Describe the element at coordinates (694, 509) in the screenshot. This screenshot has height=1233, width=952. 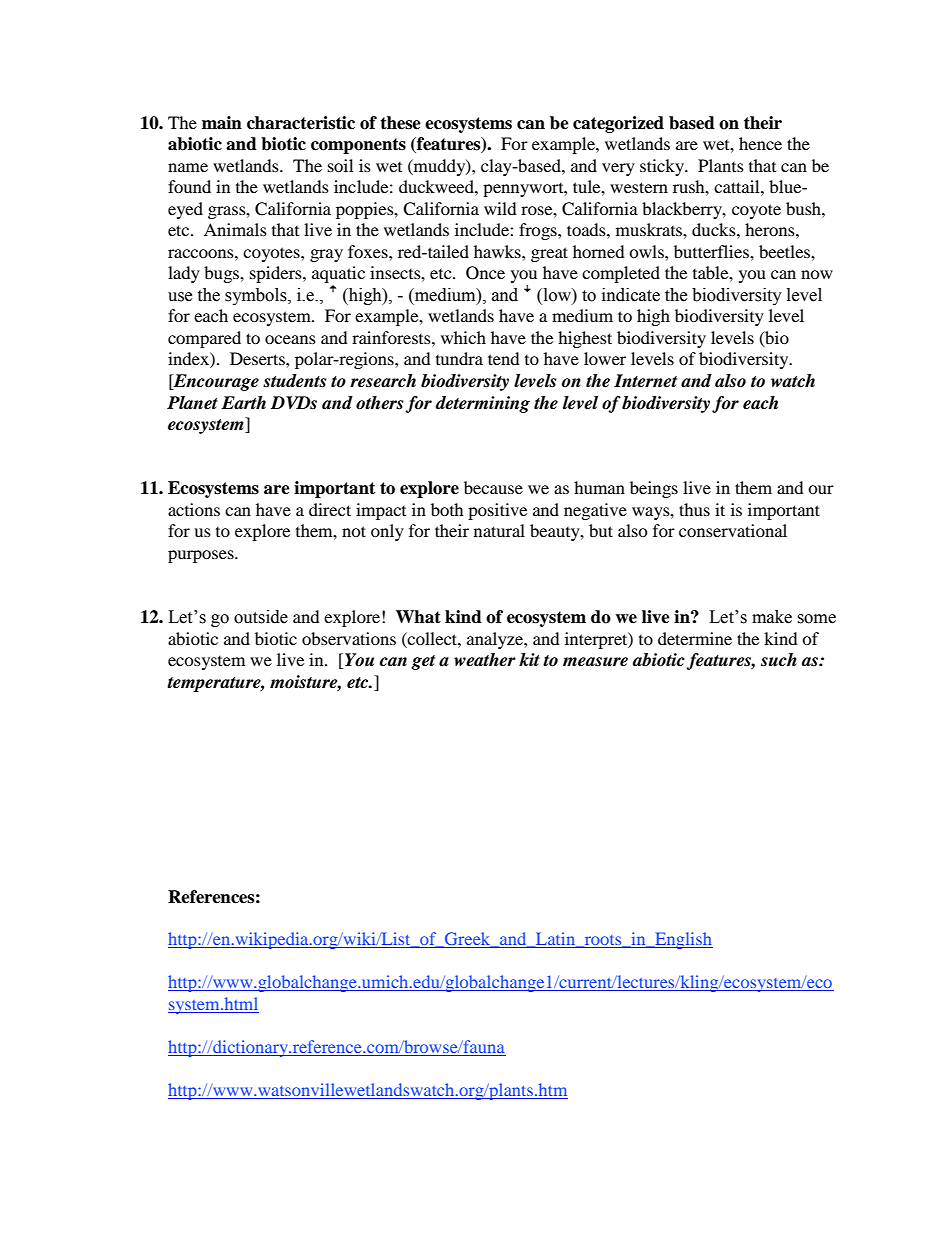
I see `thus` at that location.
